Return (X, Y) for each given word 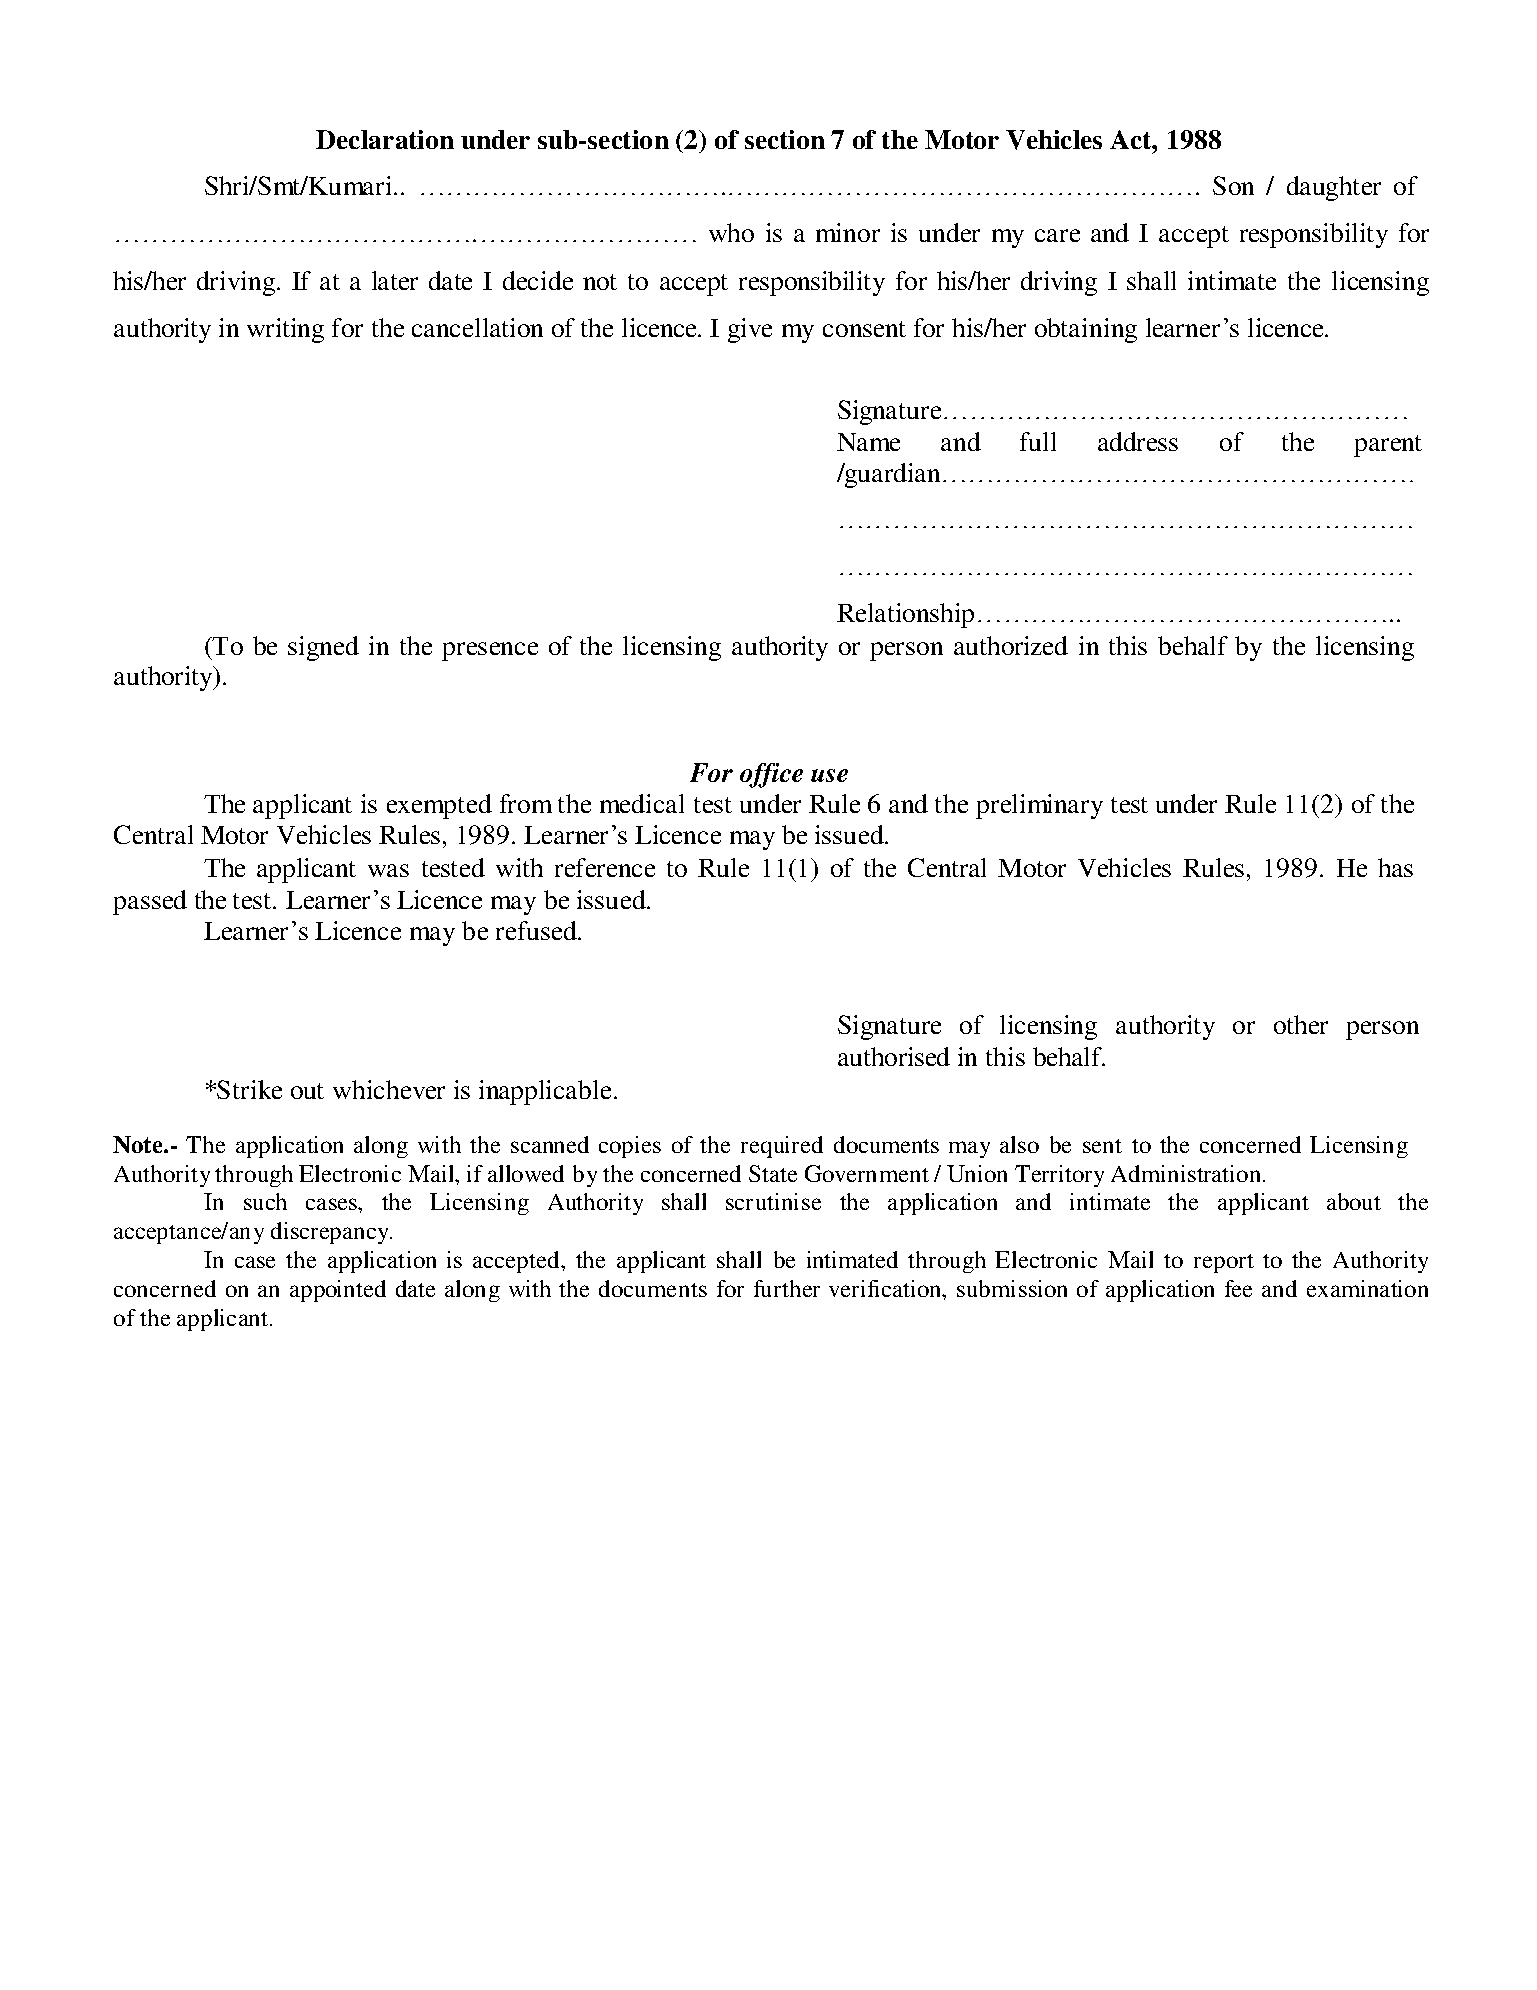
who (731, 232)
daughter (1334, 188)
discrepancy (331, 1233)
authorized (1011, 645)
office (771, 775)
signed (323, 648)
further (787, 1288)
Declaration (385, 139)
